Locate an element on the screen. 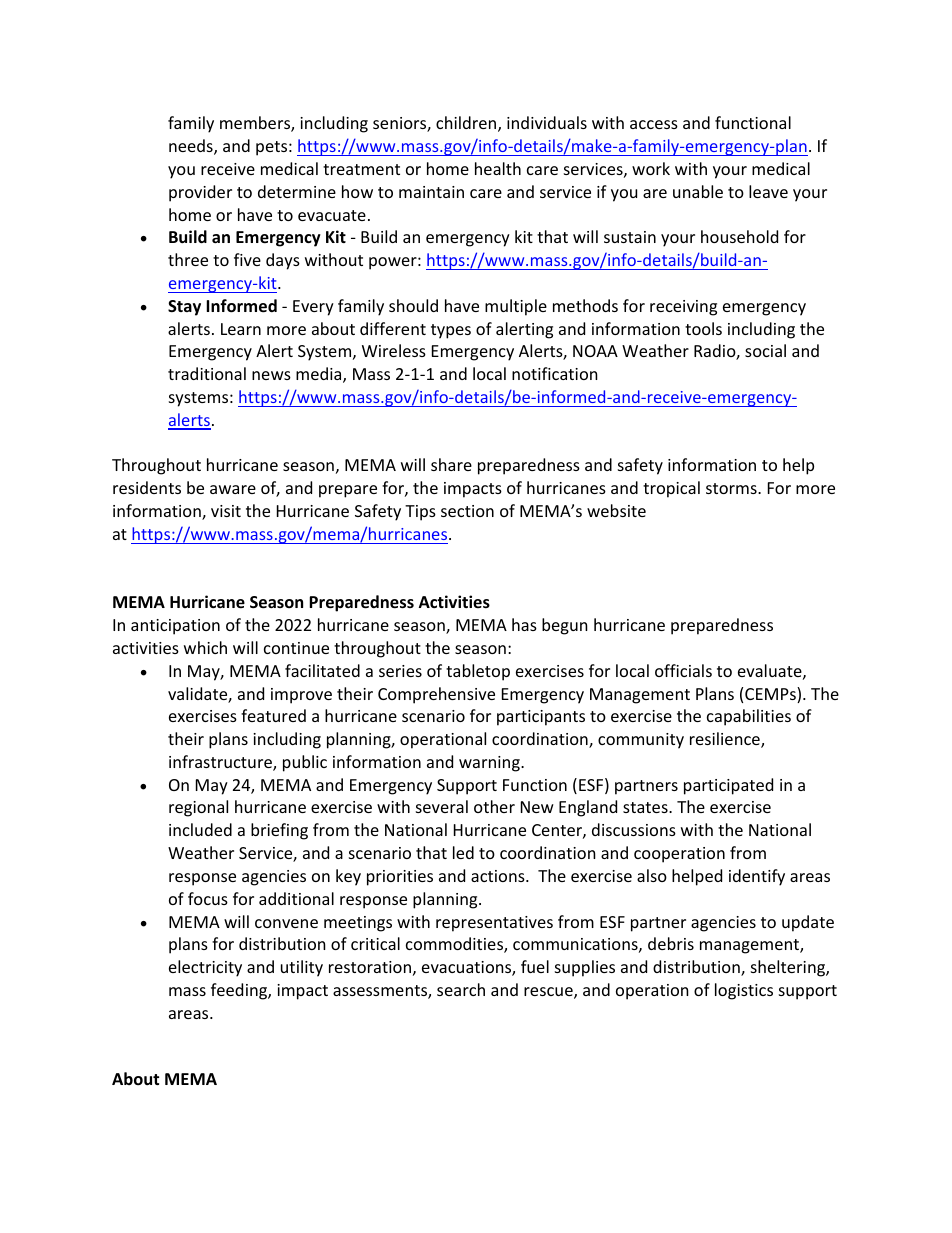 The image size is (952, 1233). health is located at coordinates (498, 168).
